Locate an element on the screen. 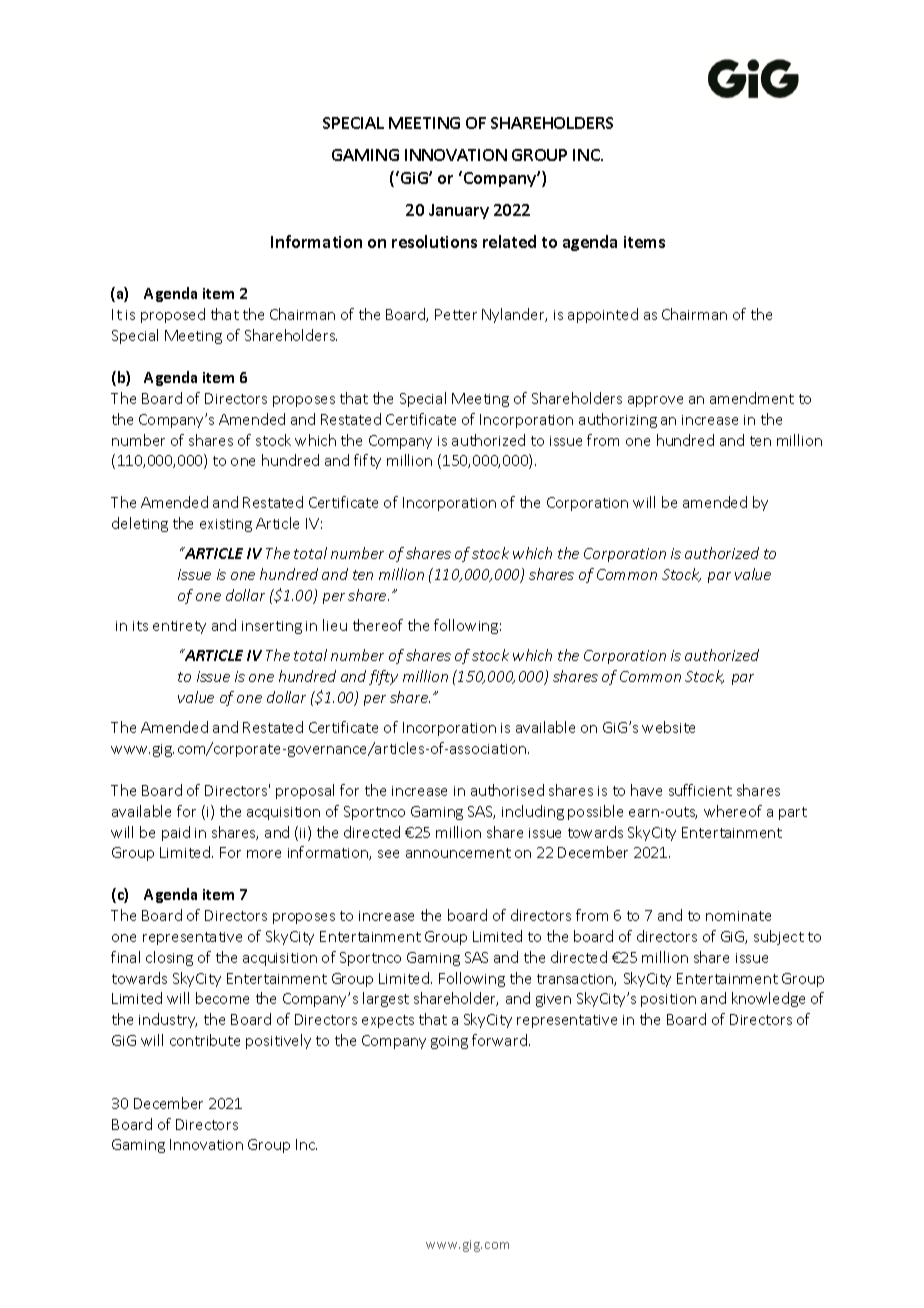 Image resolution: width=924 pixels, height=1308 pixels. going is located at coordinates (449, 1042).
